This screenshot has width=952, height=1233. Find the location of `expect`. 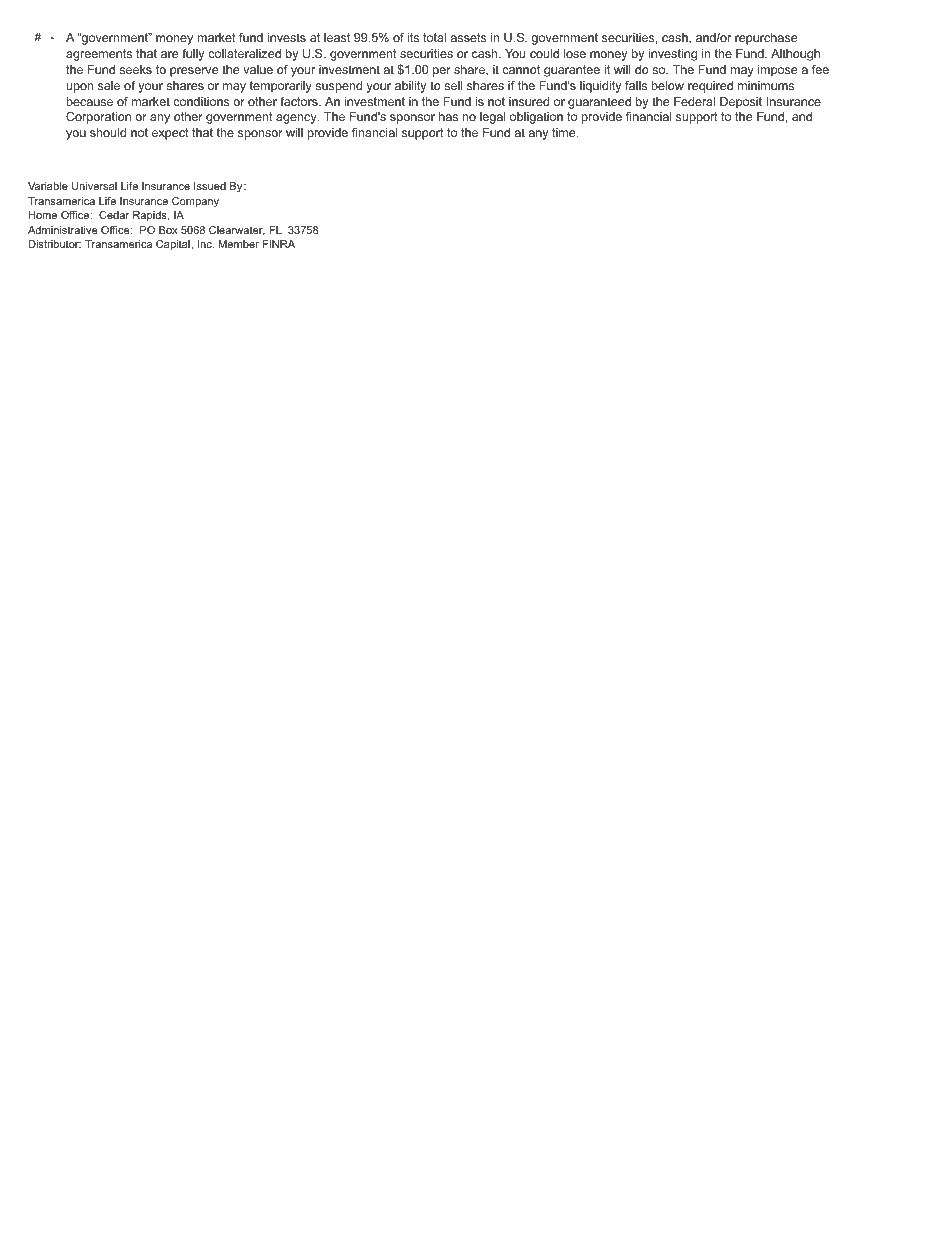

expect is located at coordinates (170, 134).
